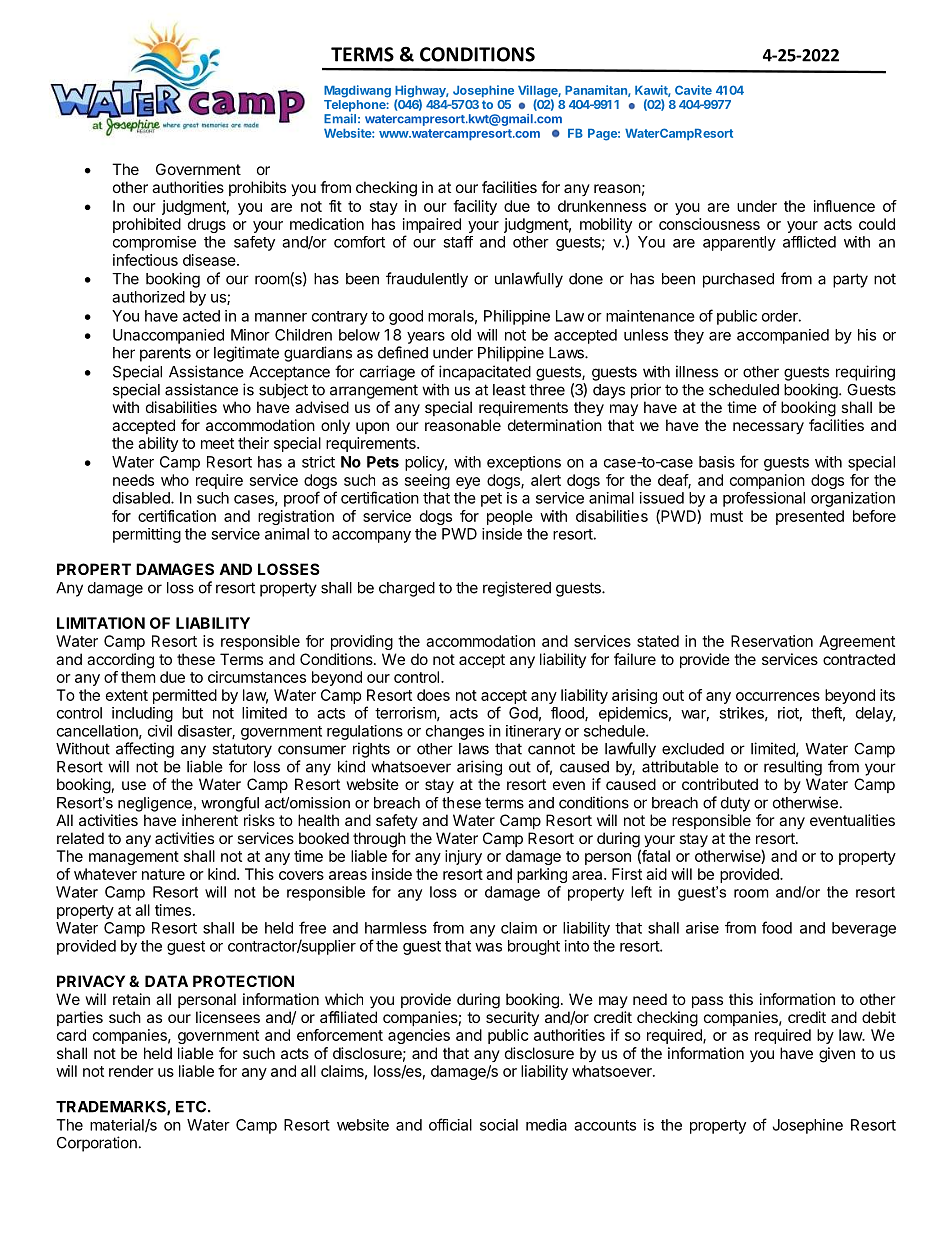 Image resolution: width=952 pixels, height=1233 pixels. Describe the element at coordinates (210, 820) in the document. I see `inherent` at that location.
